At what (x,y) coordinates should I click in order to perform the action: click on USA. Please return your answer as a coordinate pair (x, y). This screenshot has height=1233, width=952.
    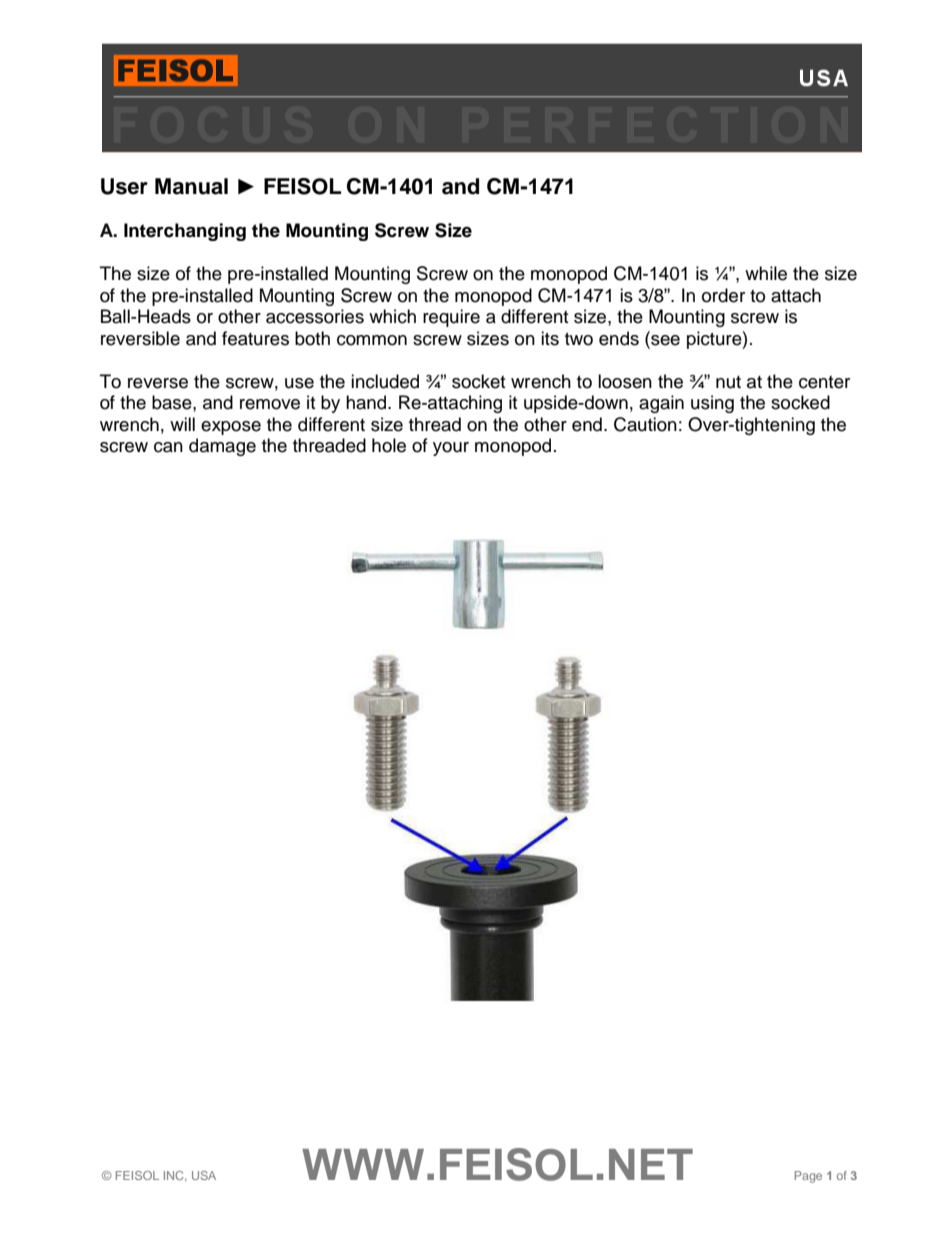
    Looking at the image, I should click on (204, 1175).
